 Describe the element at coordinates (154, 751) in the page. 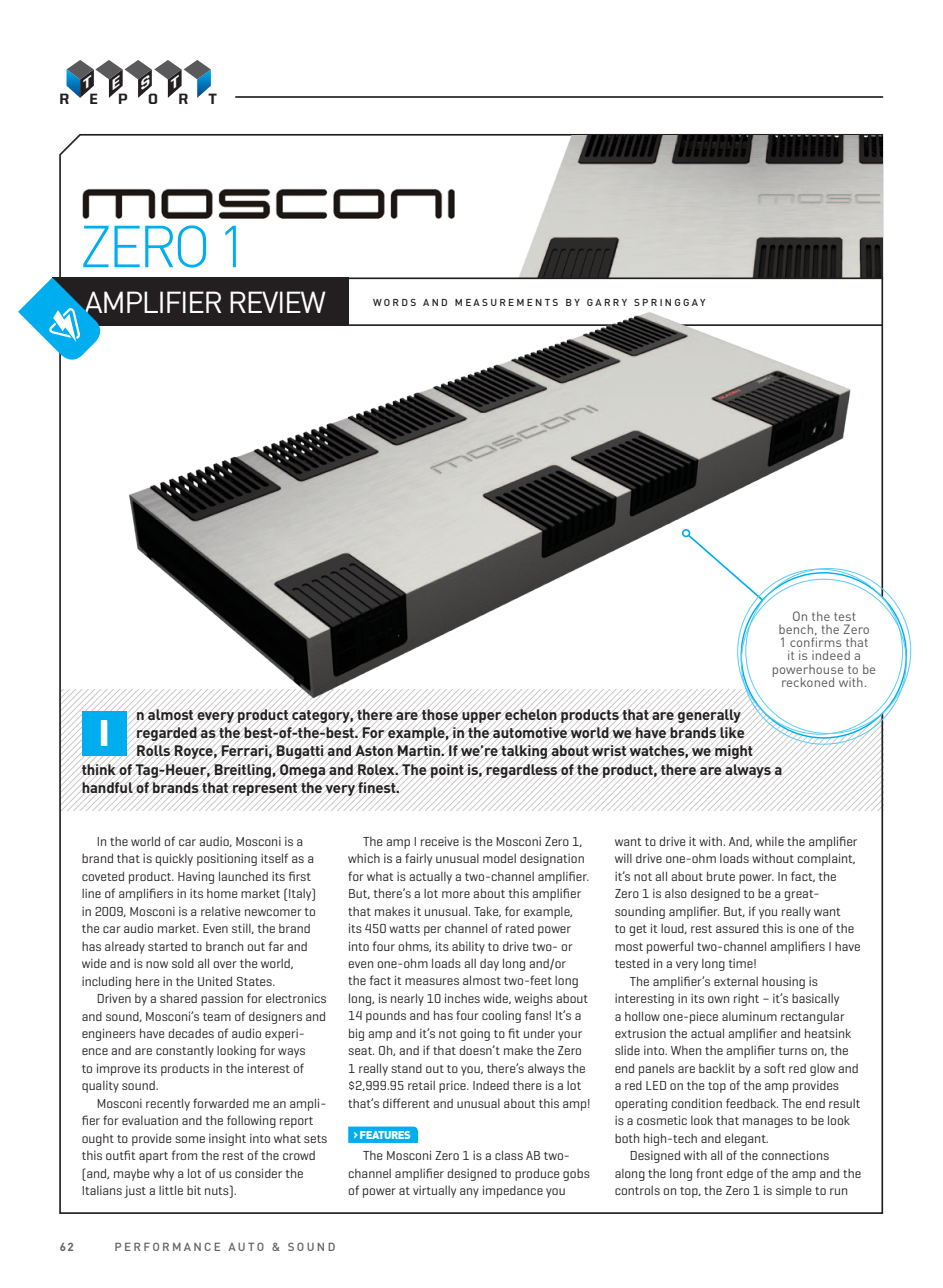

I see `Rolls` at that location.
